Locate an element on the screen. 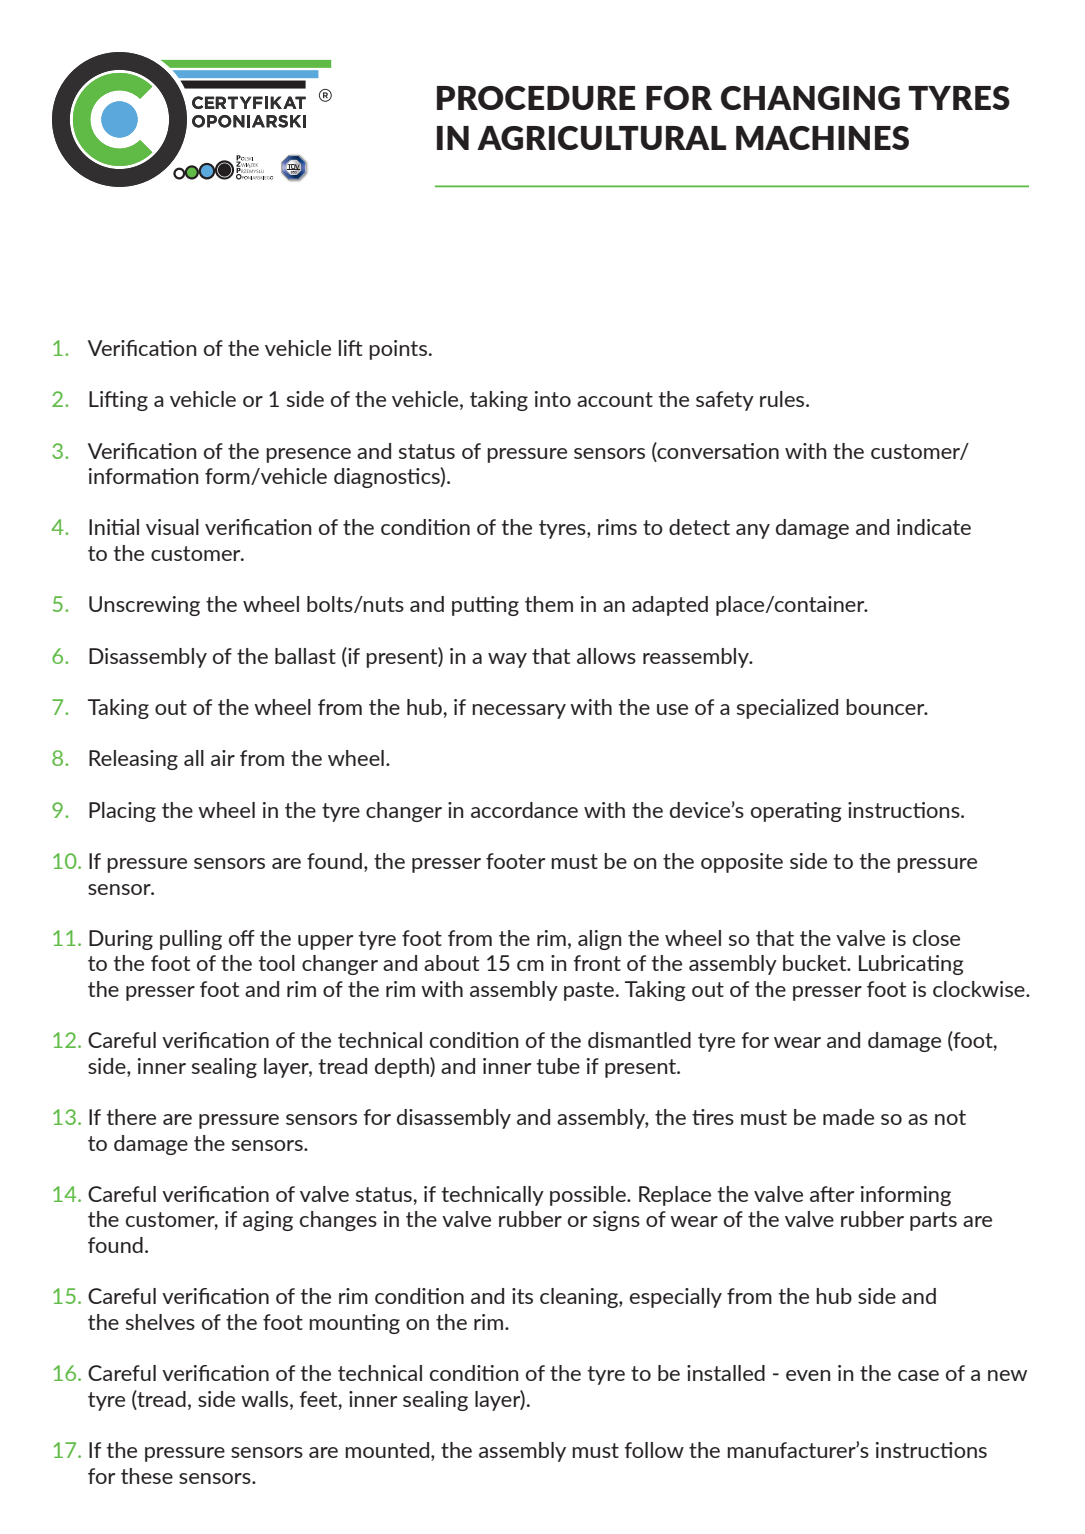  these is located at coordinates (147, 1476).
